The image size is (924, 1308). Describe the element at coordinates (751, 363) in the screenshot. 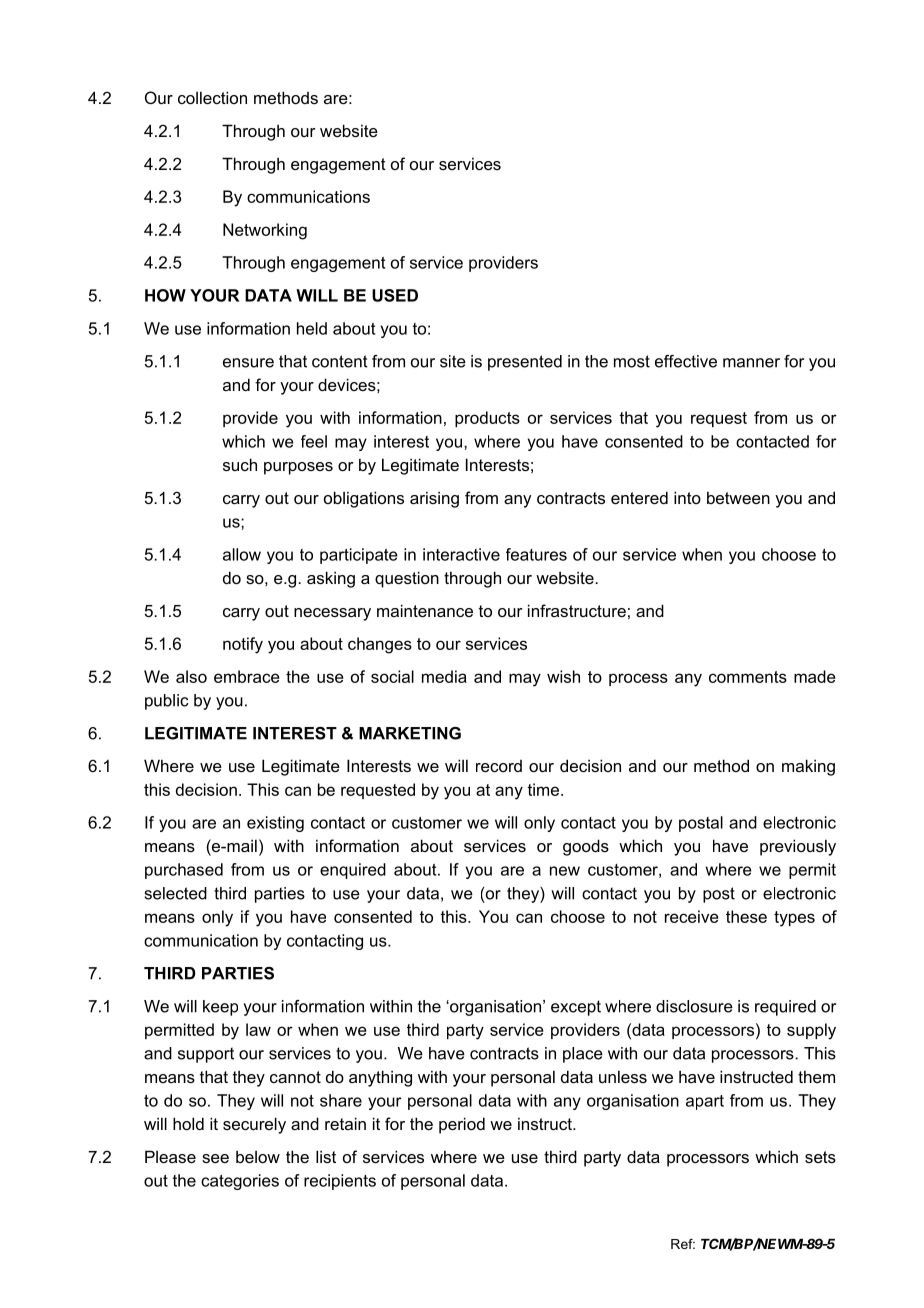

I see `manner` at that location.
